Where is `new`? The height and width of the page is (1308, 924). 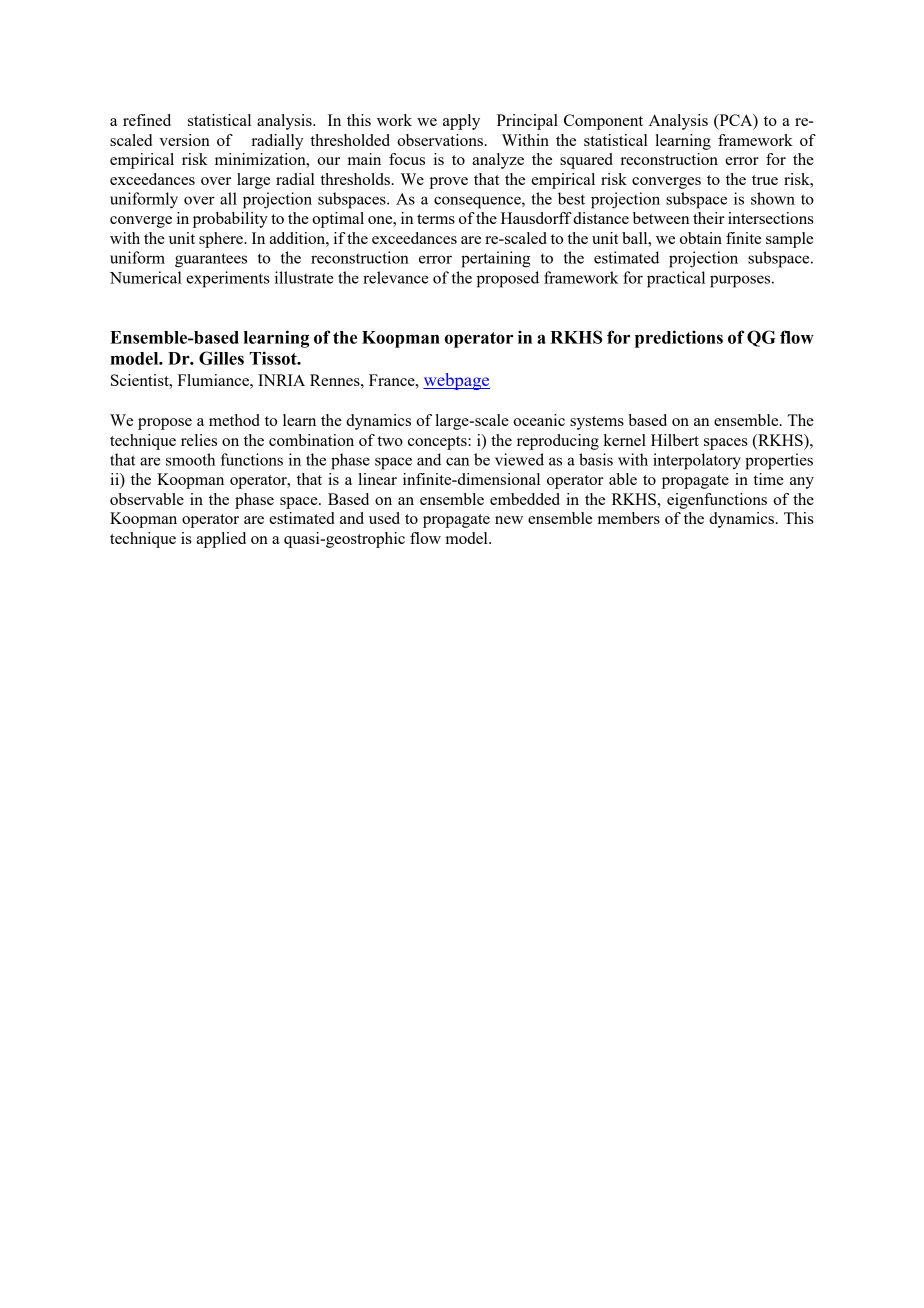 new is located at coordinates (509, 520).
